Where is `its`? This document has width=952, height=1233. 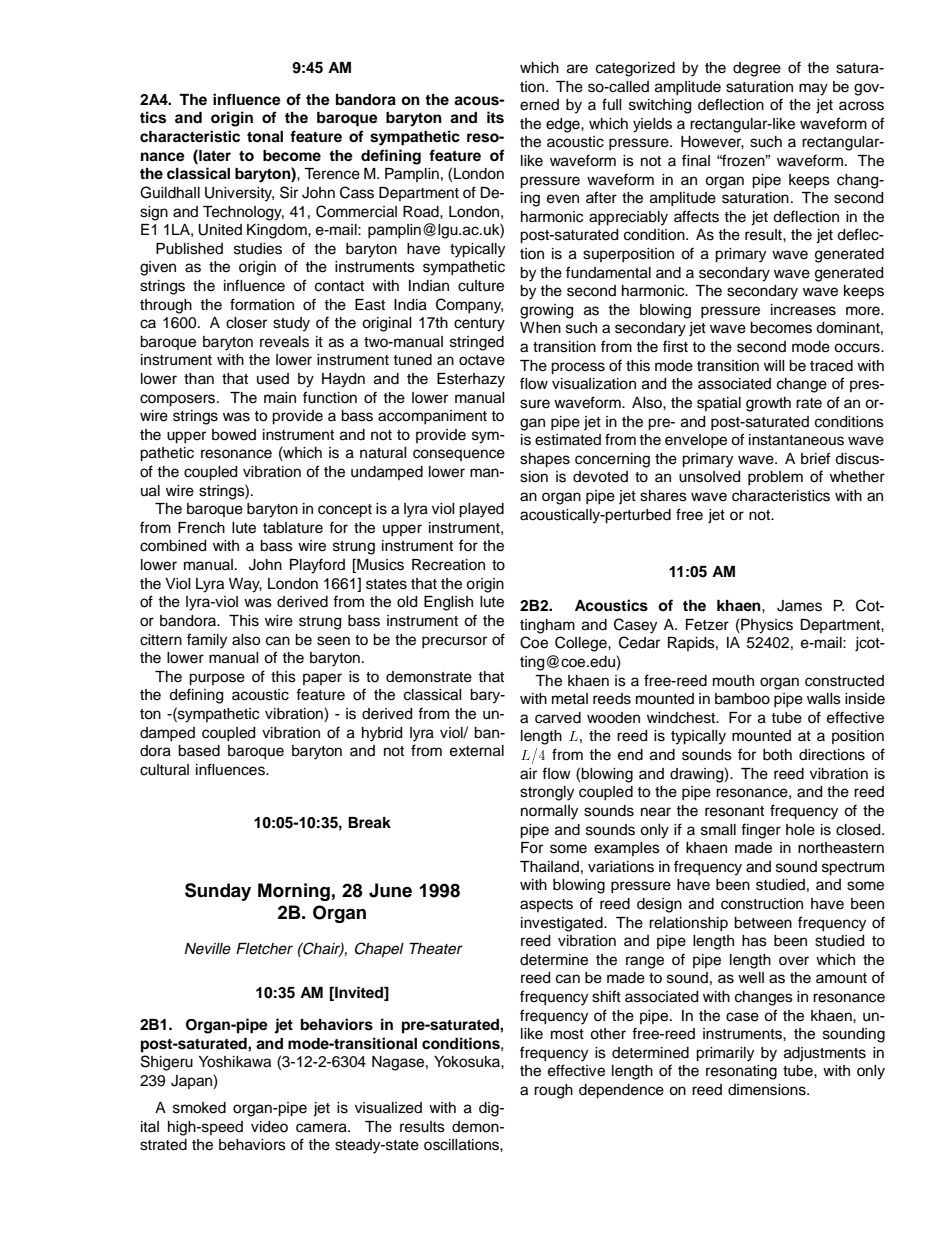
its is located at coordinates (495, 117).
